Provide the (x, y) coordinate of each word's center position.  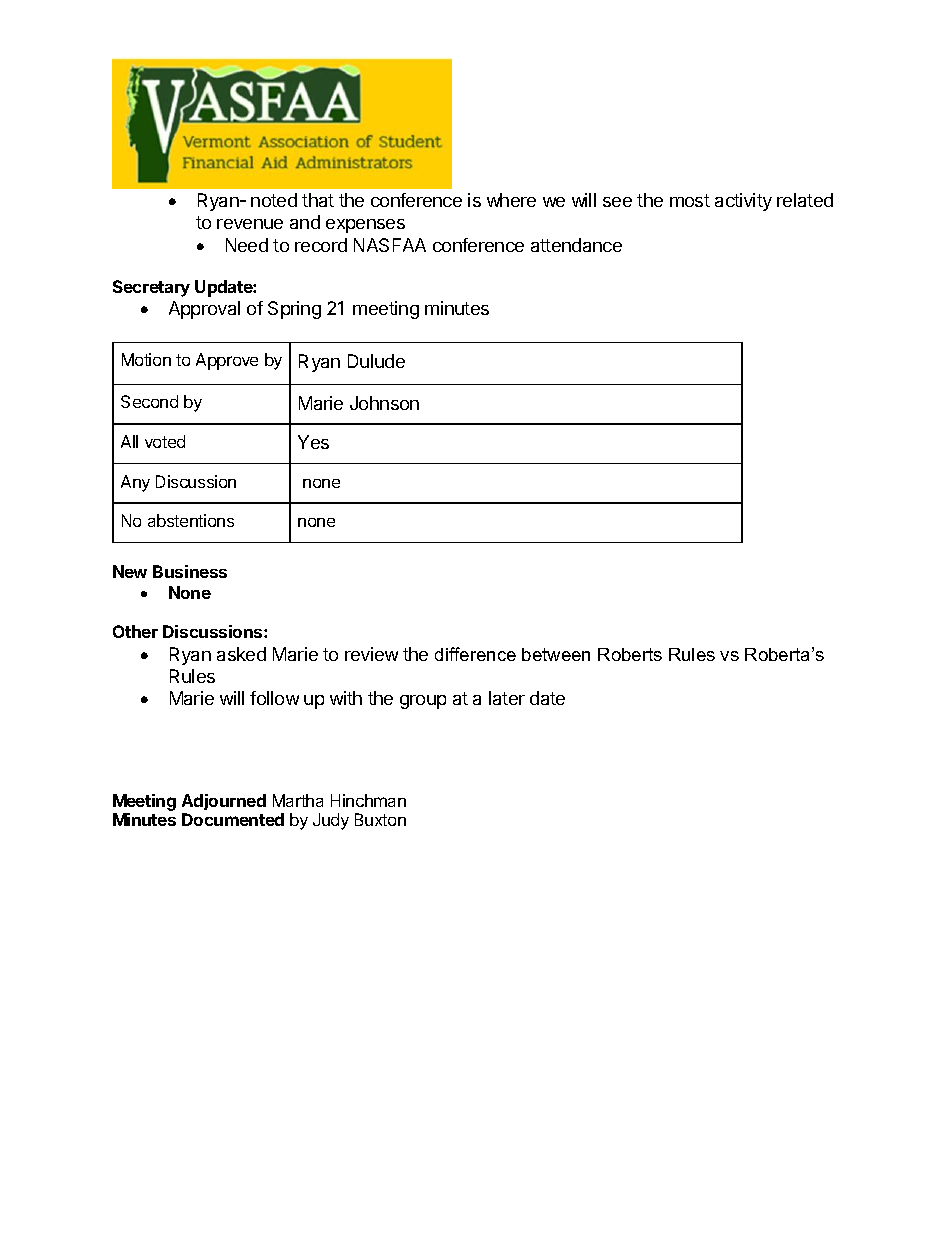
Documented (233, 819)
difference (475, 654)
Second (149, 401)
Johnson (384, 403)
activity (743, 202)
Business (190, 571)
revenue (250, 224)
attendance (576, 245)
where (511, 200)
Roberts (630, 654)
